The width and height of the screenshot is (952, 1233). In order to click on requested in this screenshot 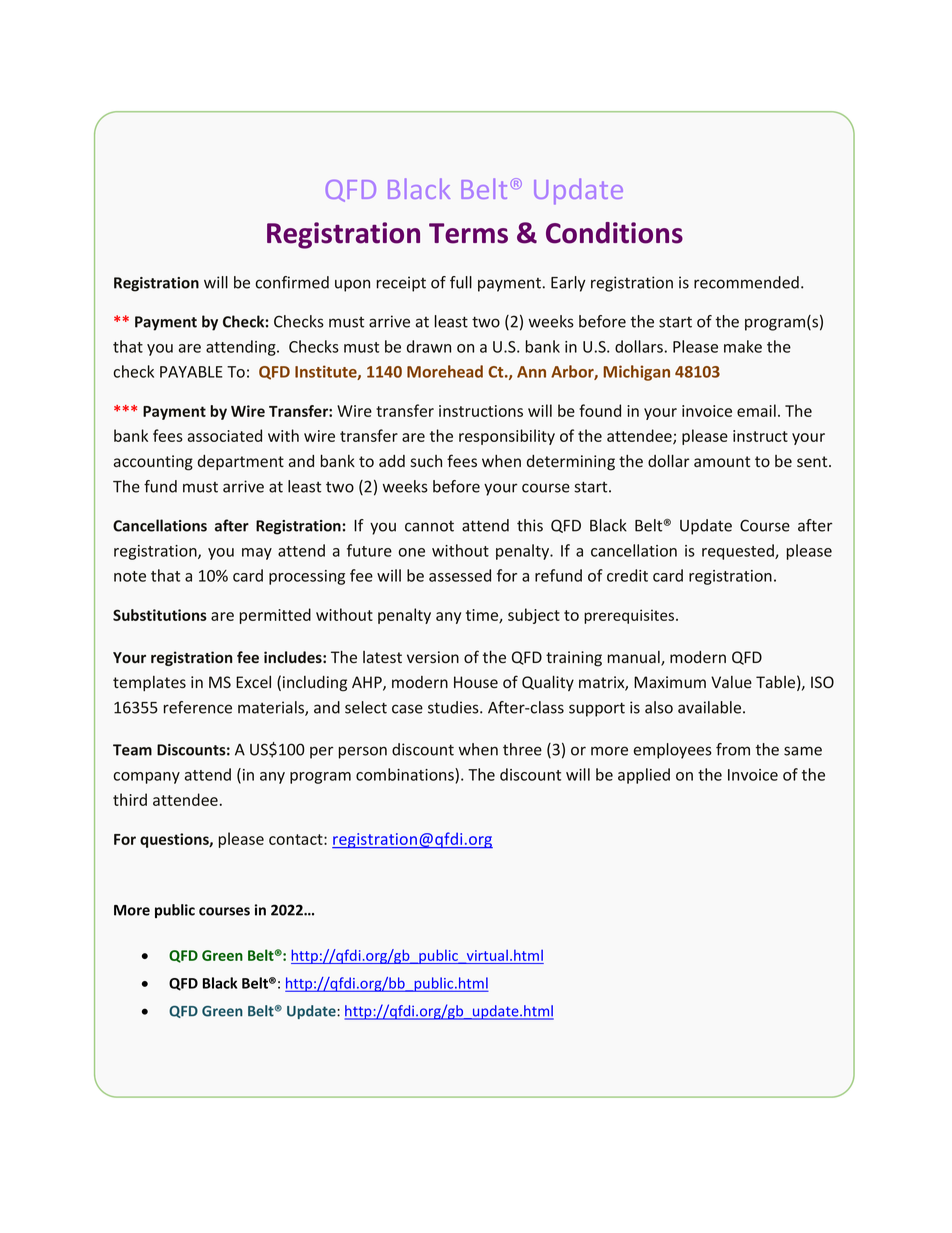, I will do `click(739, 552)`.
